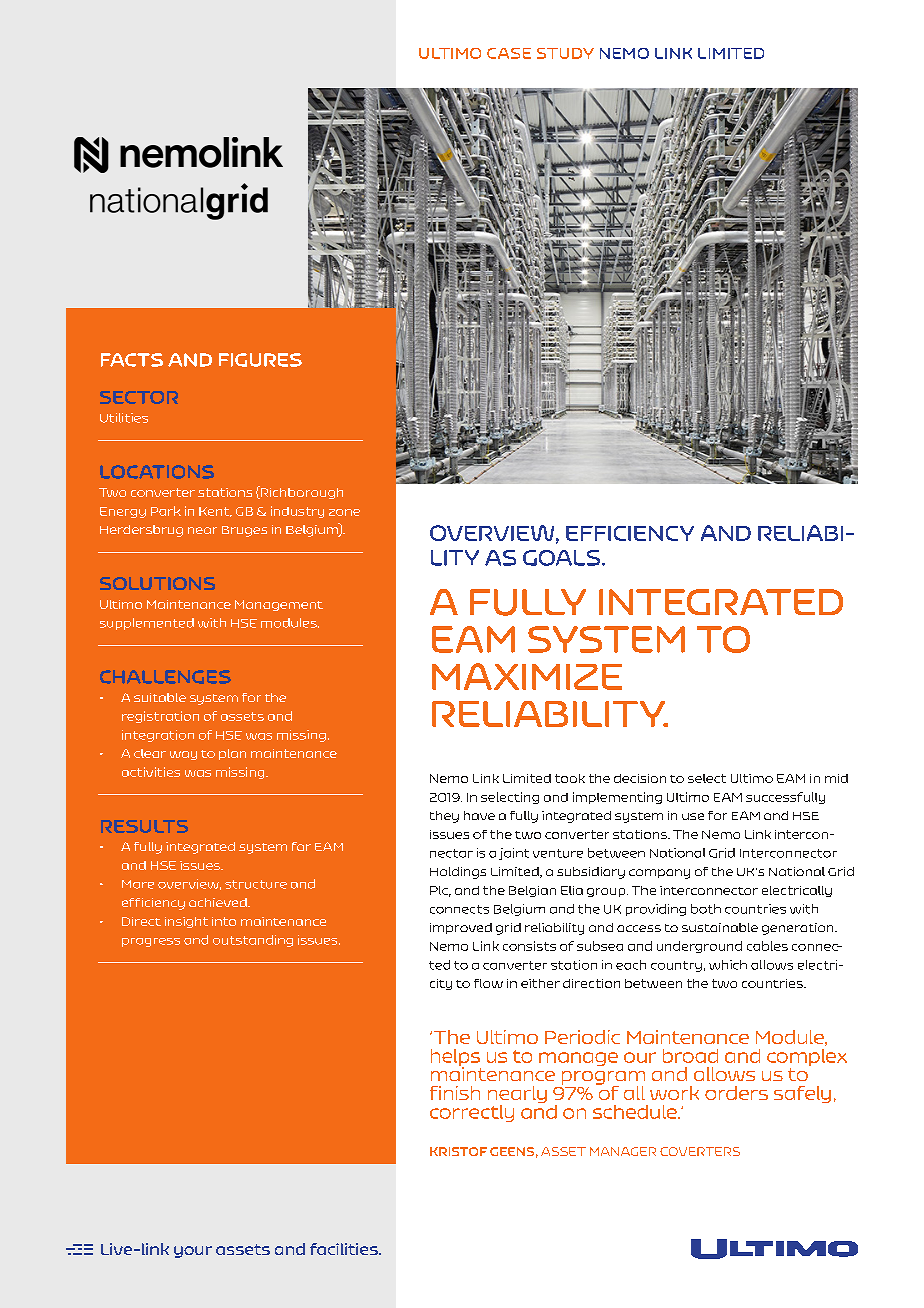 Image resolution: width=924 pixels, height=1308 pixels. What do you see at coordinates (344, 512) in the screenshot?
I see `zone` at bounding box center [344, 512].
